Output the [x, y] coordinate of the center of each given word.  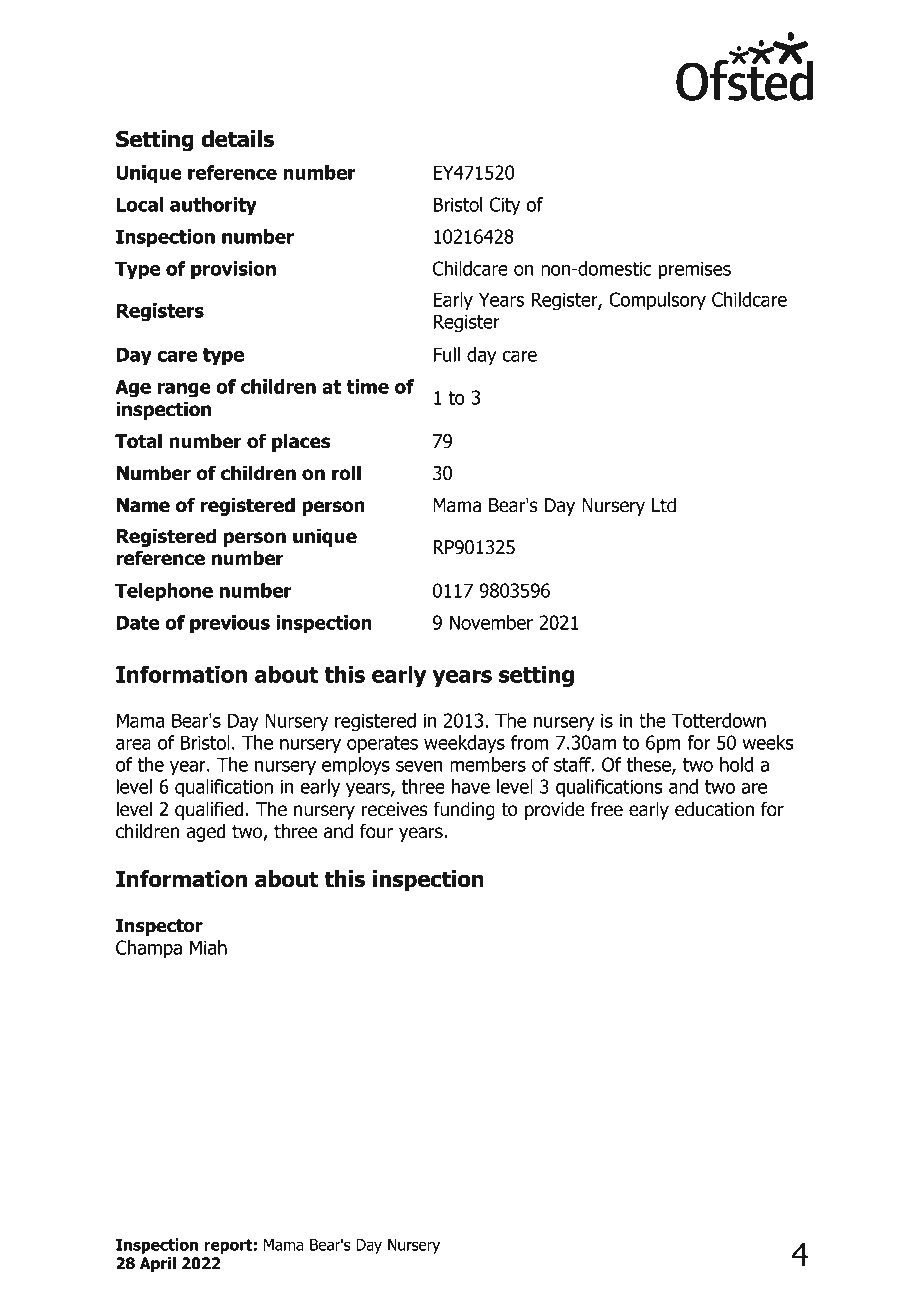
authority [213, 206]
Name [143, 505]
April [158, 1264]
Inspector [159, 927]
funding [464, 810]
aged [206, 832]
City [505, 206]
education [714, 809]
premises [694, 270]
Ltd [664, 505]
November [491, 622]
